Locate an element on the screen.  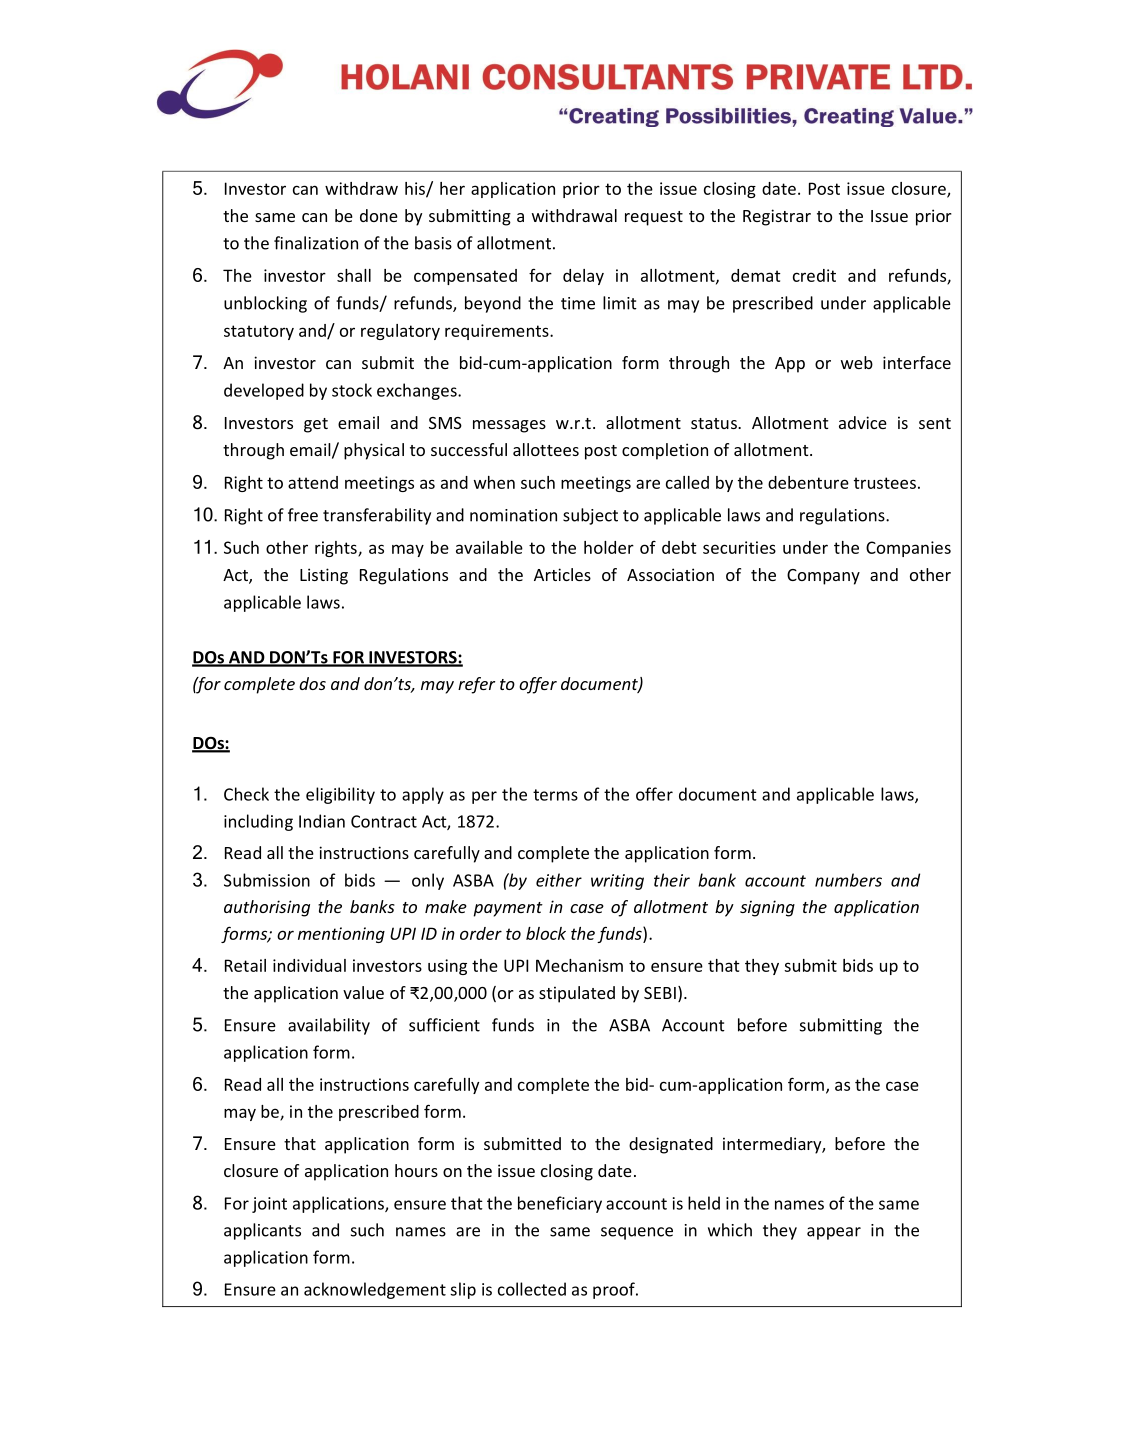
request is located at coordinates (654, 218).
